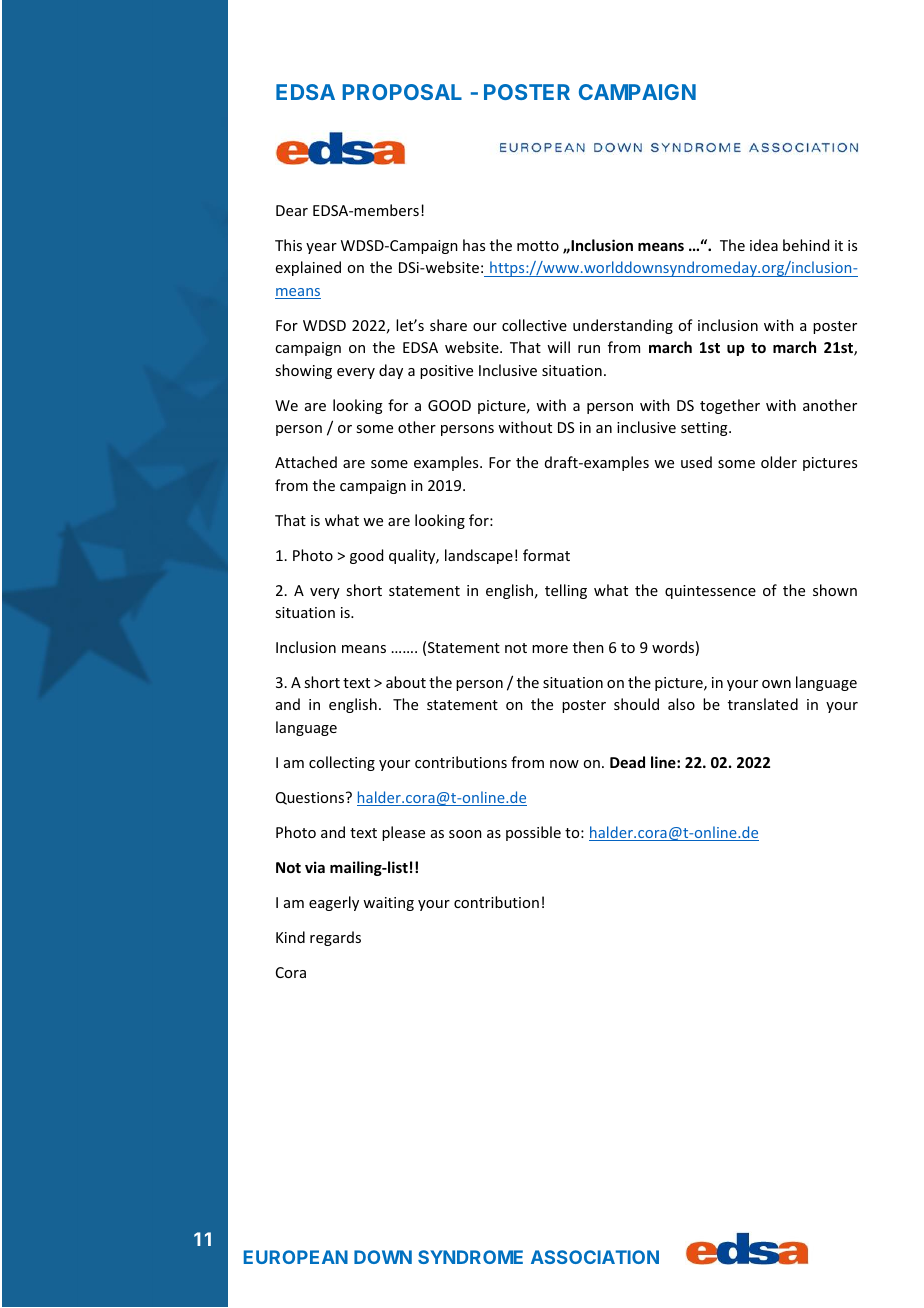 This page has width=924, height=1308. What do you see at coordinates (763, 704) in the page?
I see `translated` at bounding box center [763, 704].
